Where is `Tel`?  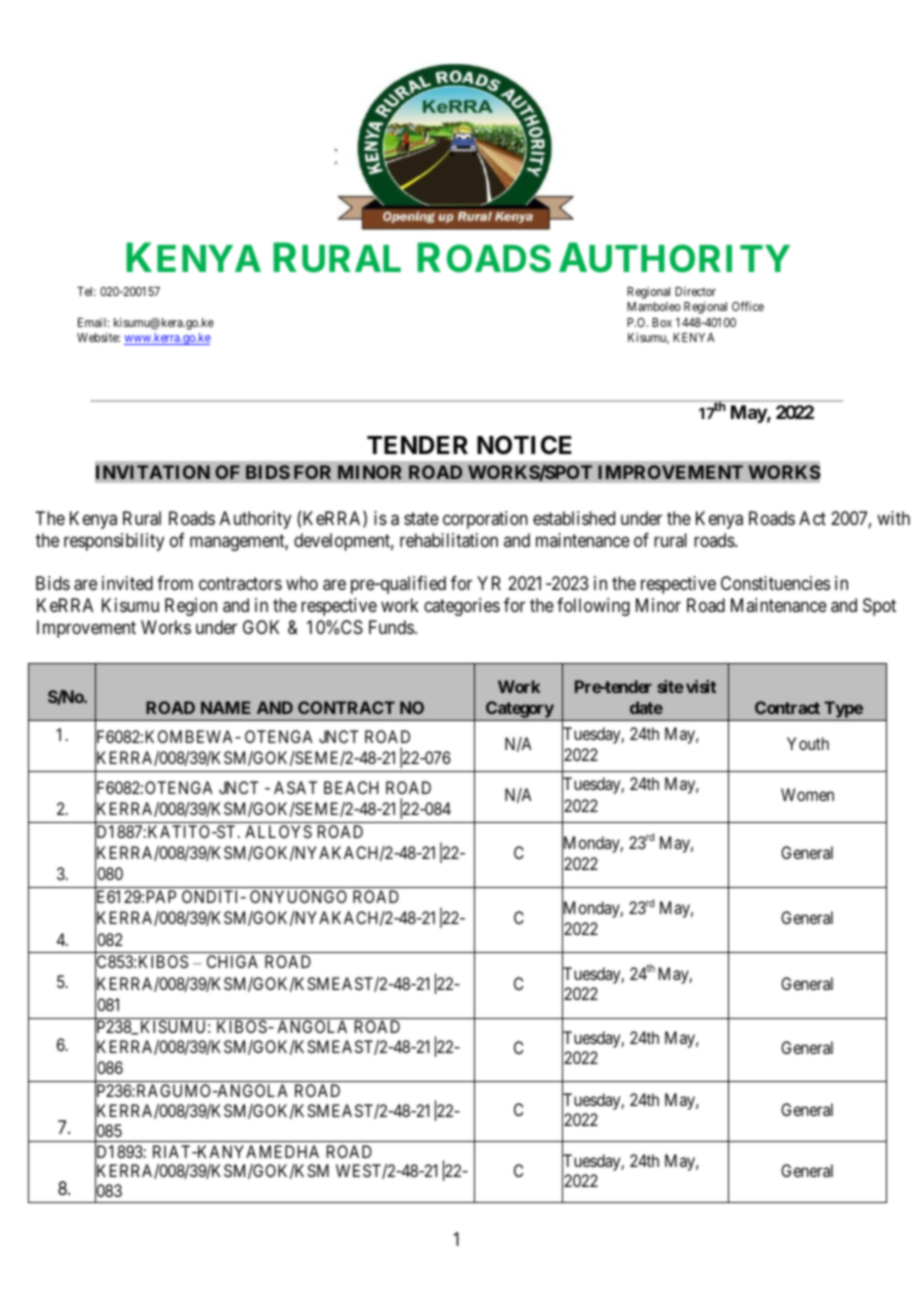 Tel is located at coordinates (86, 291).
